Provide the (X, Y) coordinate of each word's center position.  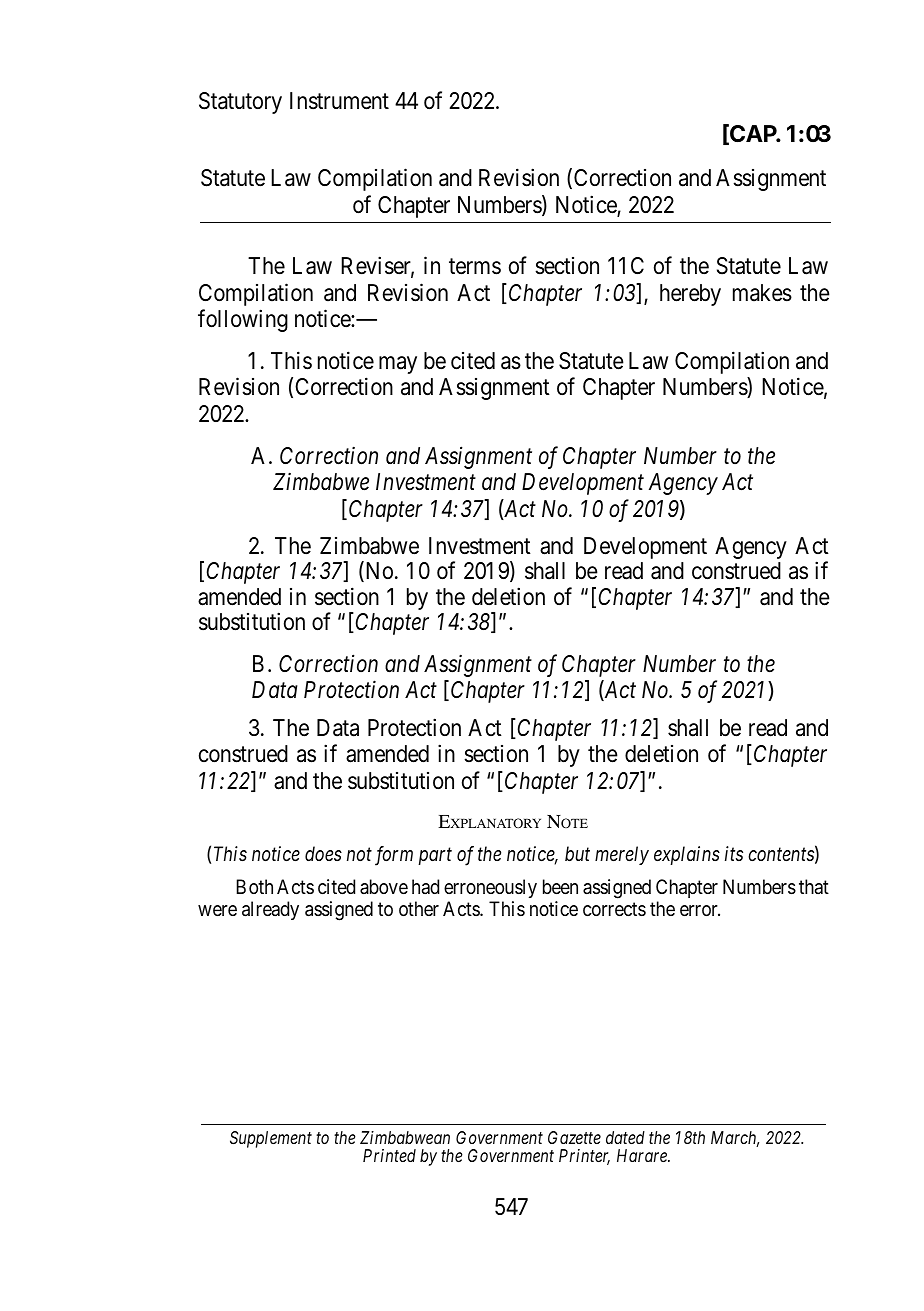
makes (762, 293)
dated (625, 1137)
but (577, 854)
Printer (584, 1157)
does (323, 853)
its (734, 853)
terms (475, 267)
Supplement (271, 1139)
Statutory (240, 103)
